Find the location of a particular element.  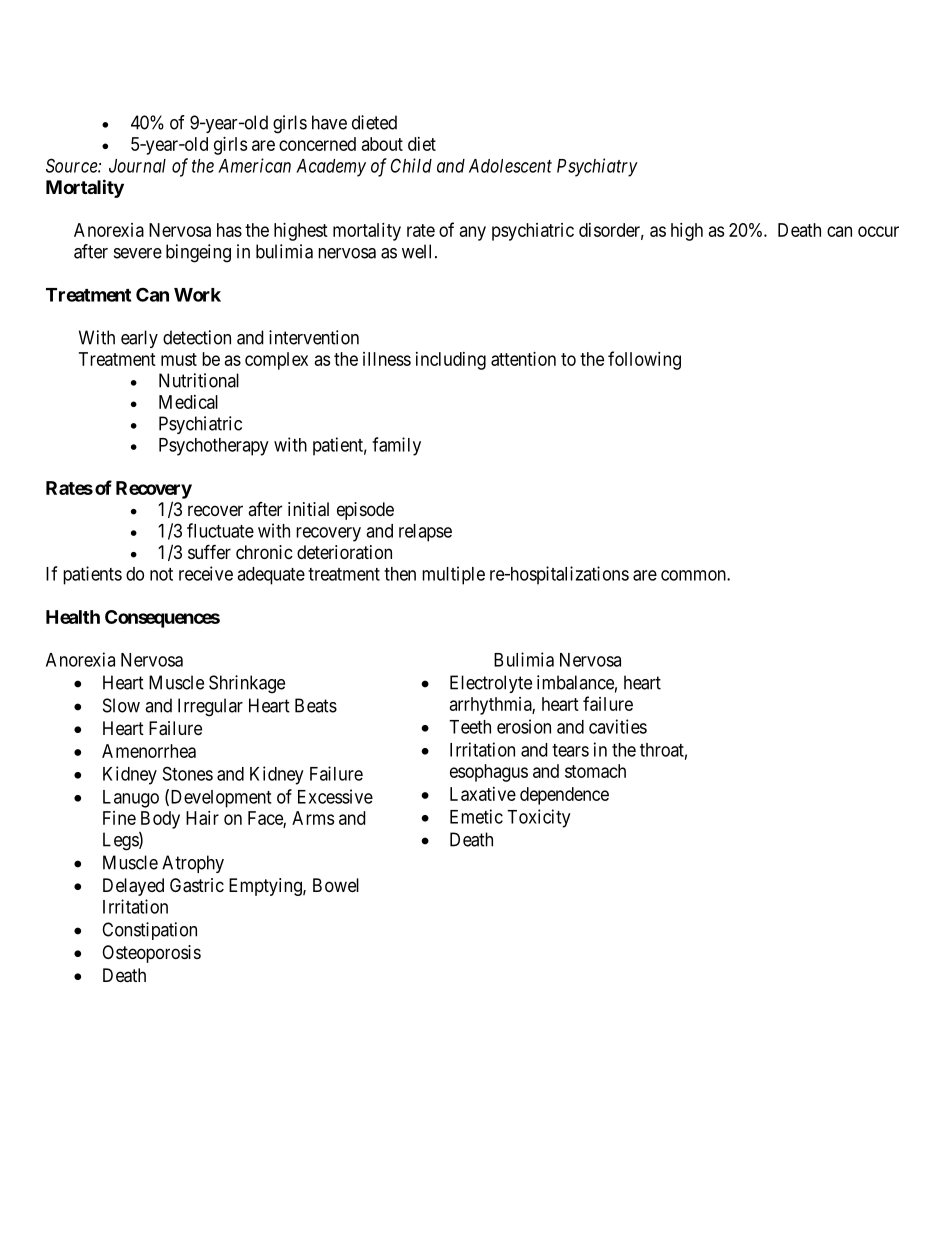

Journal is located at coordinates (137, 166).
